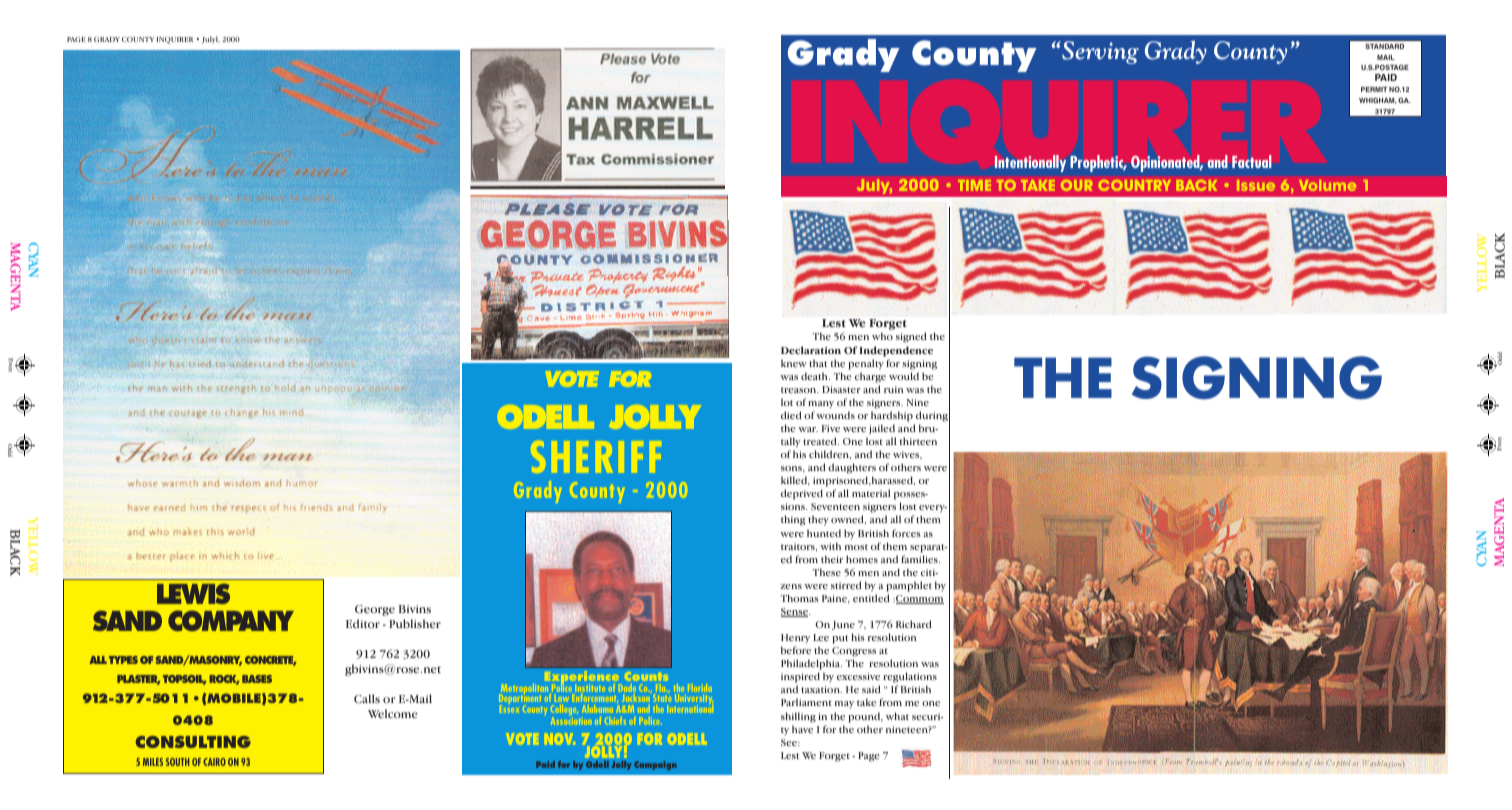 The height and width of the screenshot is (810, 1512). What do you see at coordinates (897, 716) in the screenshot?
I see `what` at bounding box center [897, 716].
